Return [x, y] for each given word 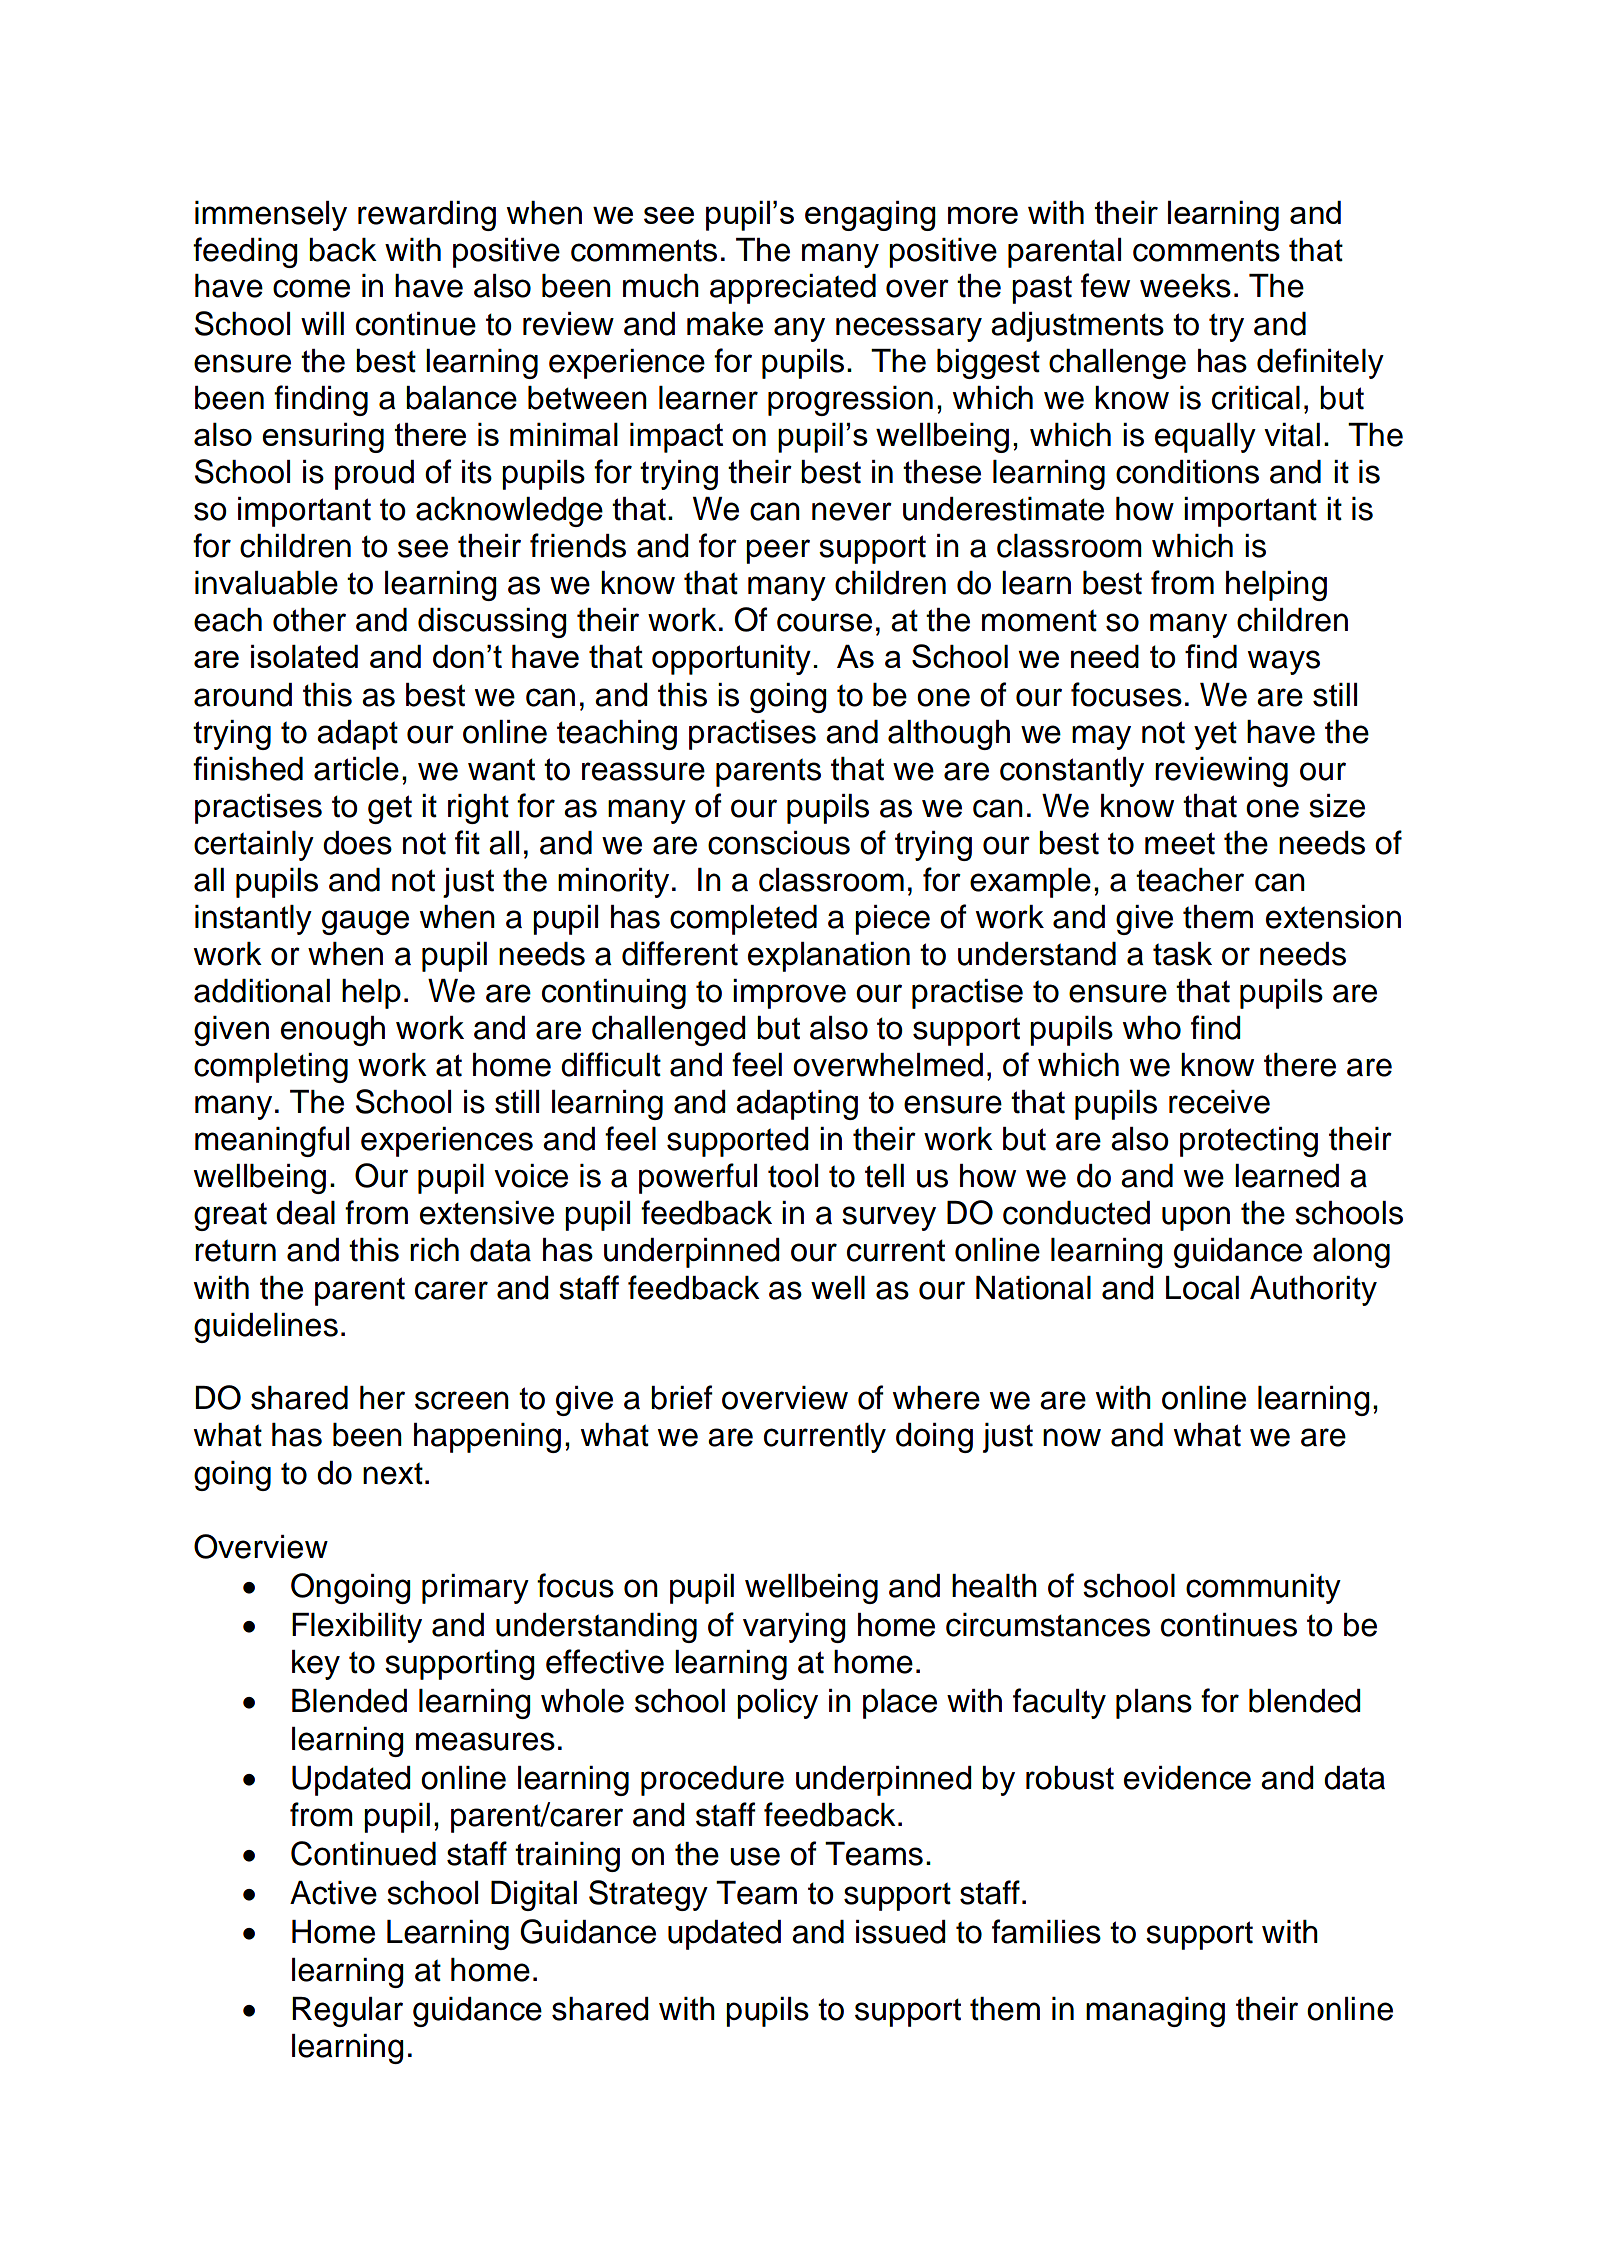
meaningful [272, 1141]
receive [1219, 1102]
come [311, 288]
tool [793, 1176]
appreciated [793, 289]
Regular [347, 2012]
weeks [1185, 286]
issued [901, 1932]
